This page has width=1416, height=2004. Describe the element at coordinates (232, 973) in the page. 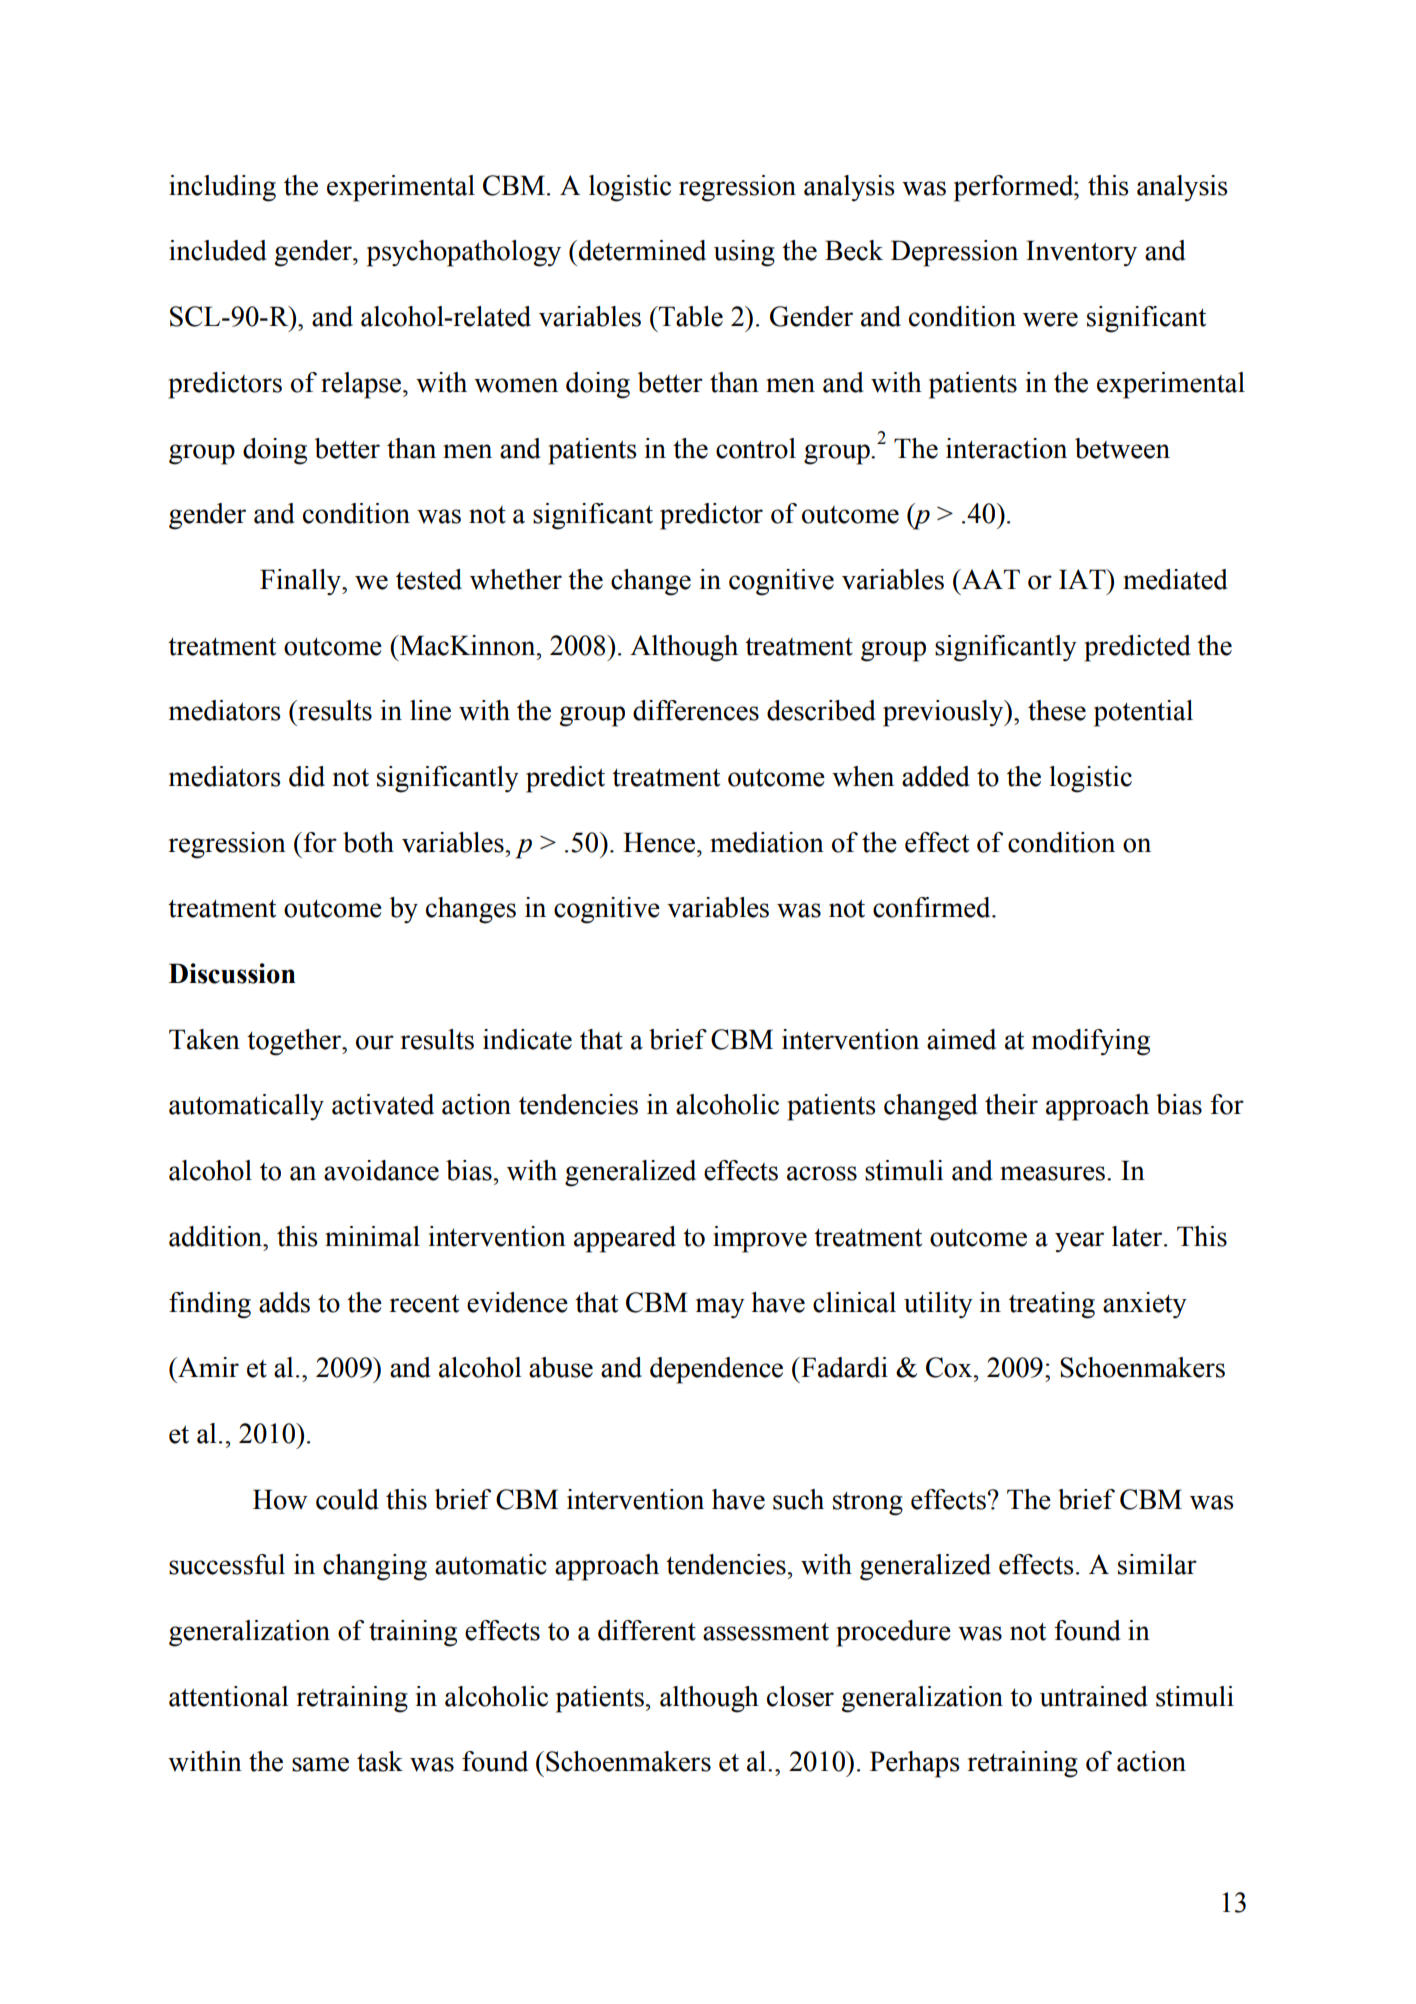

I see `Discussion` at that location.
